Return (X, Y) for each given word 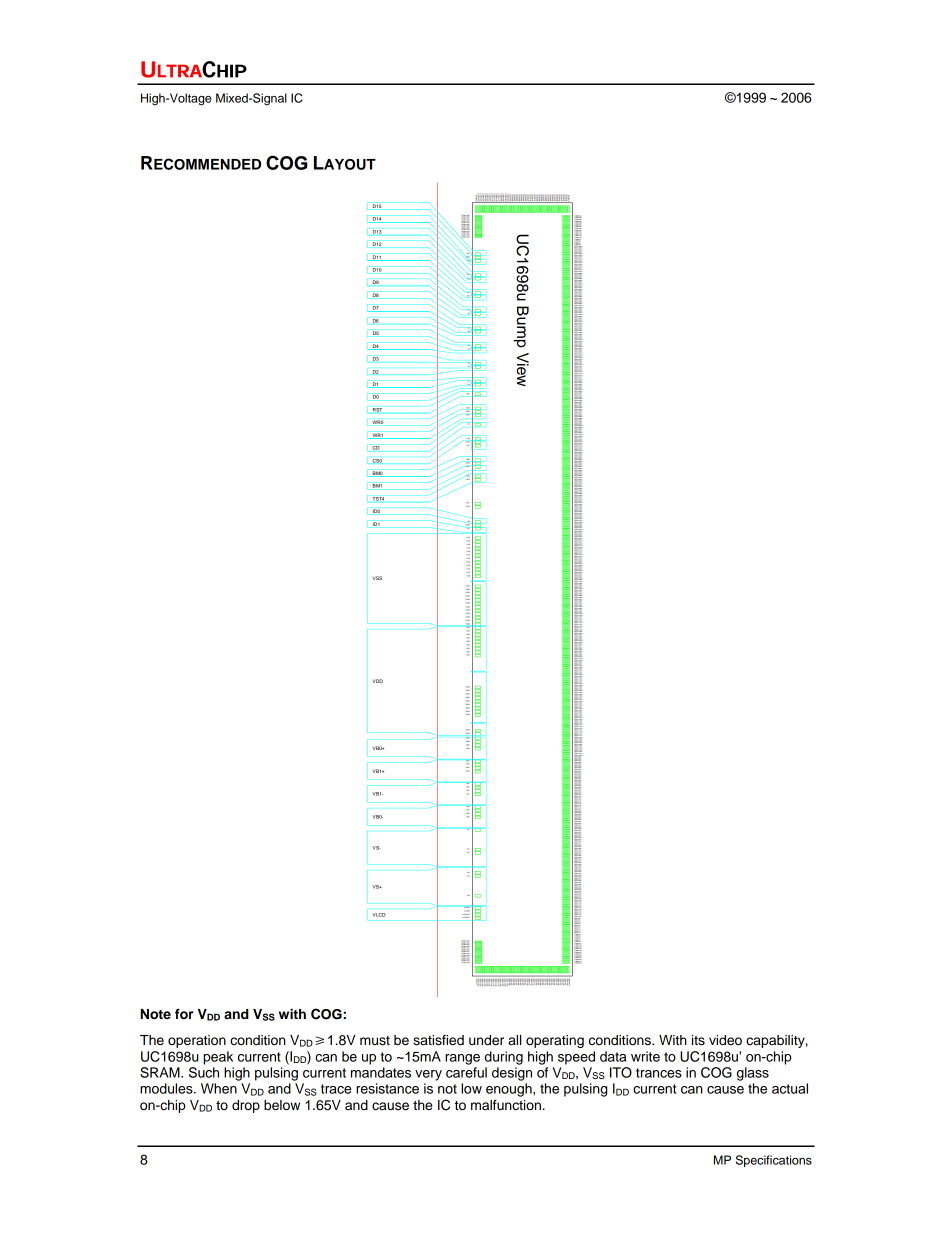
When (219, 1088)
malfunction (506, 1105)
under (486, 1040)
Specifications (774, 1161)
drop (246, 1106)
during (504, 1058)
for (184, 1014)
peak (218, 1058)
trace (336, 1089)
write (645, 1056)
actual (790, 1088)
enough (510, 1090)
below (282, 1105)
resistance (387, 1088)
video (725, 1040)
